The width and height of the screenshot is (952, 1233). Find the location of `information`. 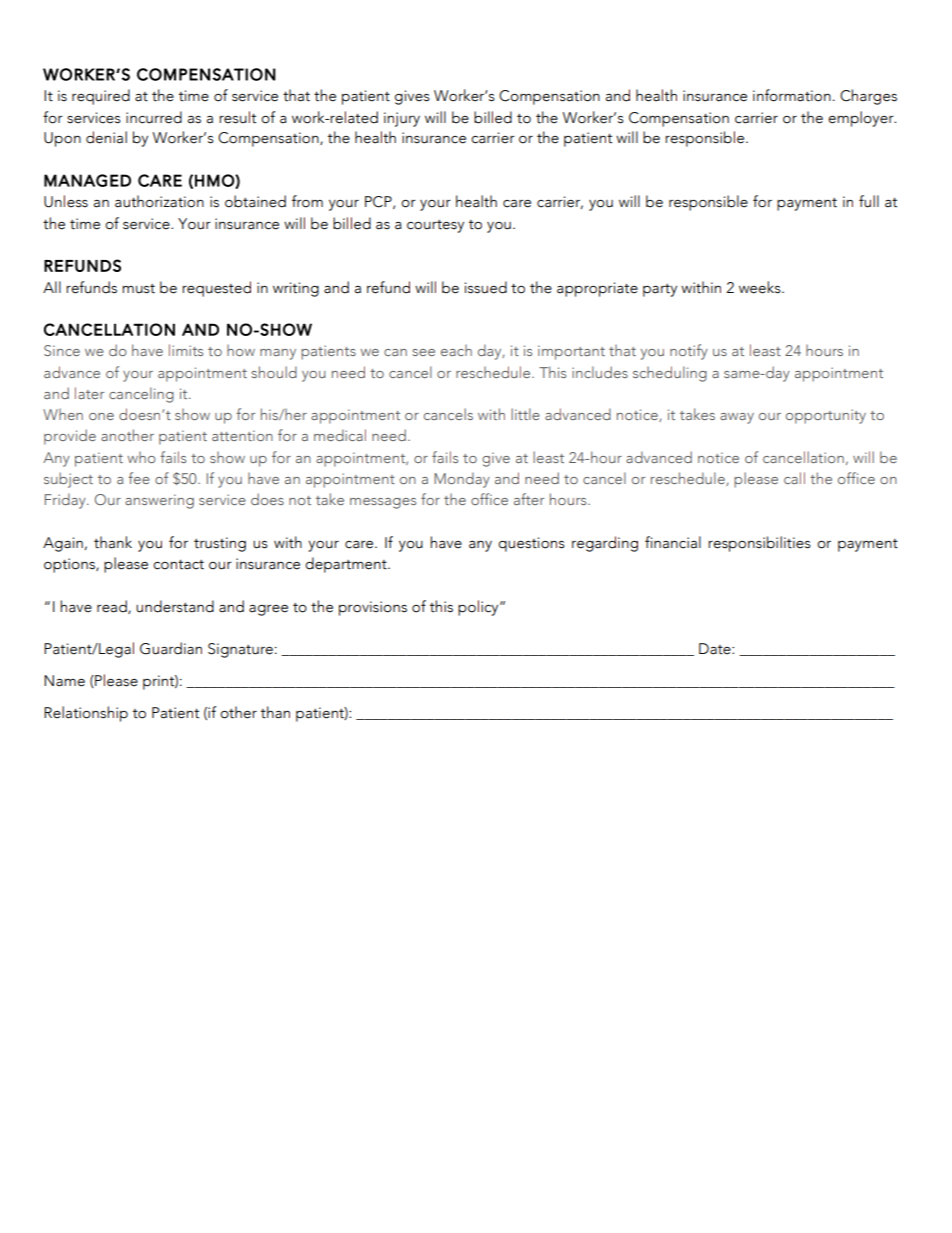

information is located at coordinates (792, 95).
